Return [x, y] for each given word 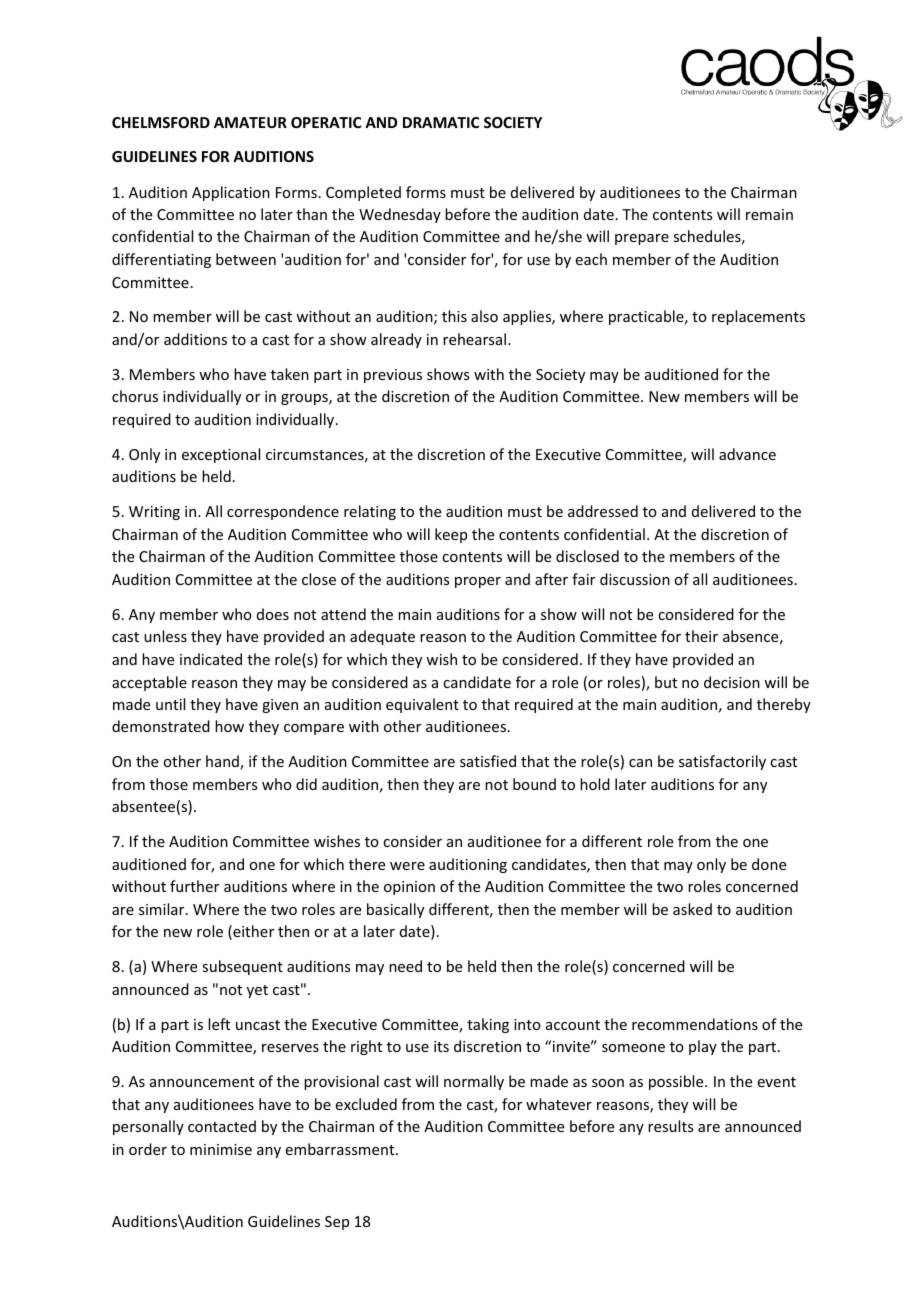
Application [231, 193]
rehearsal [476, 339]
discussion [635, 579]
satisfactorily [722, 762]
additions [195, 339]
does [273, 614]
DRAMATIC [441, 122]
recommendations [695, 1024]
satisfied [488, 761]
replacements [758, 317]
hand [223, 762]
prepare [642, 239]
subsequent [242, 967]
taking [488, 1025]
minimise [221, 1149]
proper [478, 582]
